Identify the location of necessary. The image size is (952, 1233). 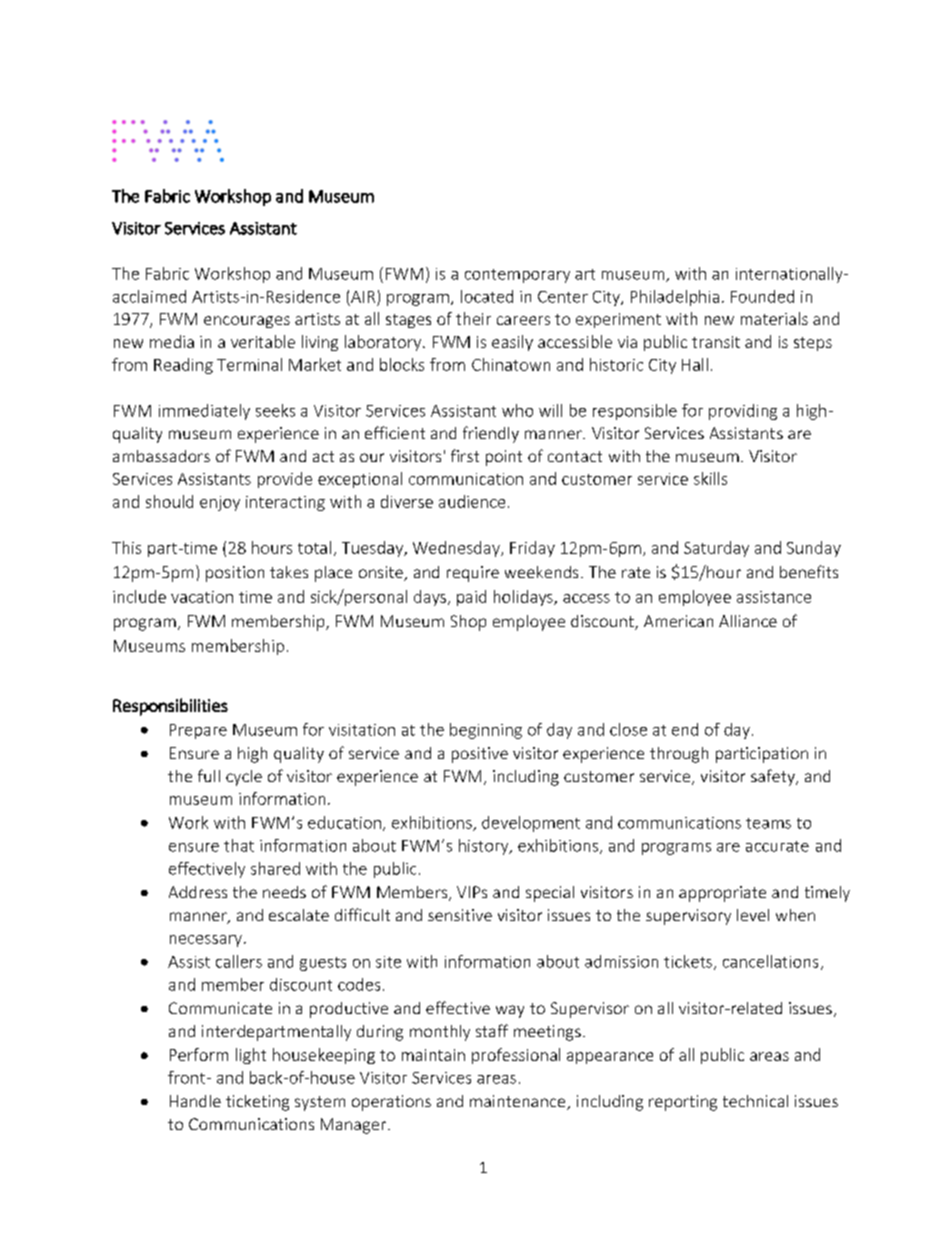
(206, 941).
